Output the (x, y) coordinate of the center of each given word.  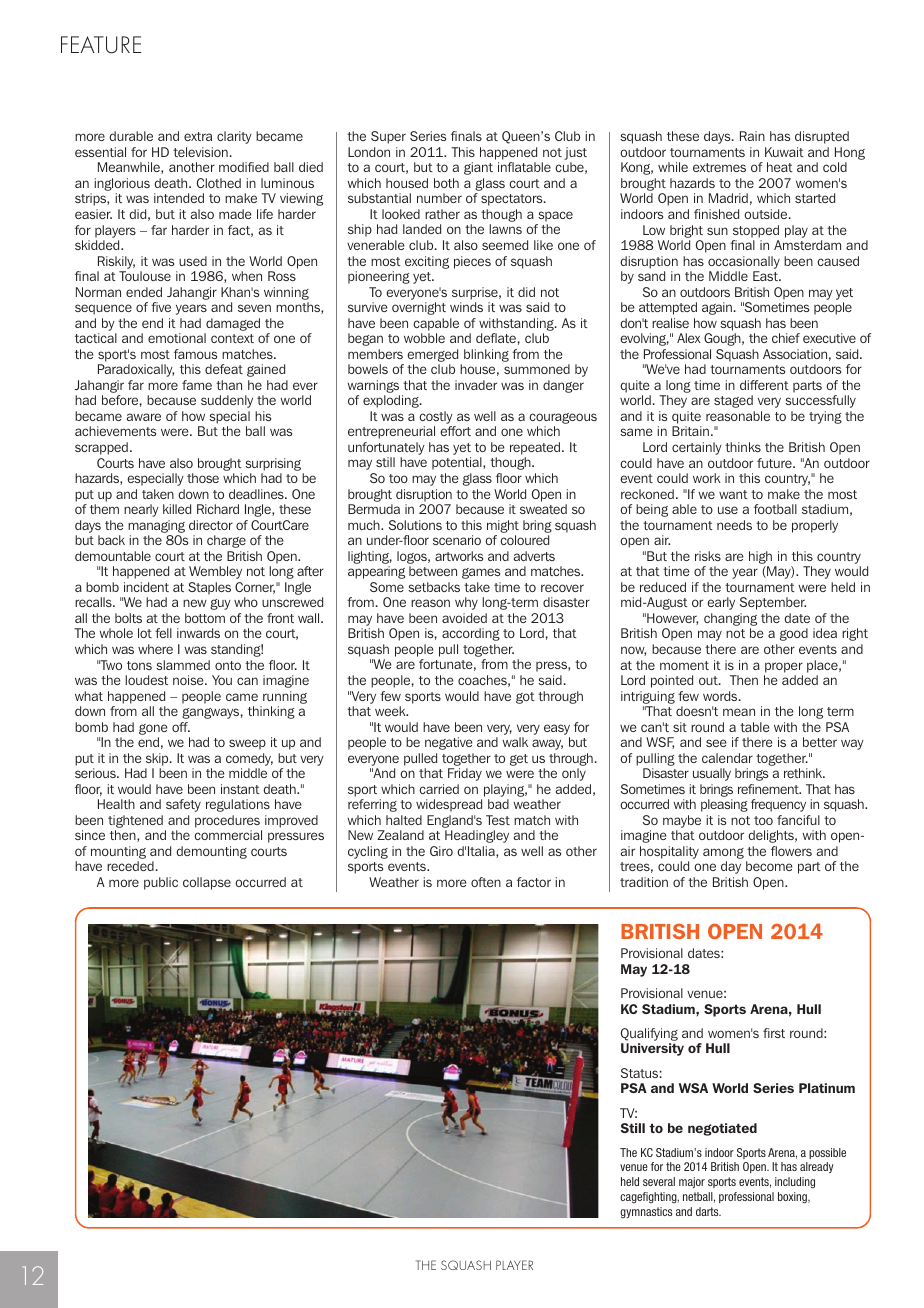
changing (730, 621)
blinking (486, 355)
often (486, 882)
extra (198, 136)
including (795, 1183)
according (471, 634)
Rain (752, 136)
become (769, 866)
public (161, 883)
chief (786, 338)
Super (388, 137)
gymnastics (646, 1213)
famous (195, 354)
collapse (207, 883)
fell (163, 633)
